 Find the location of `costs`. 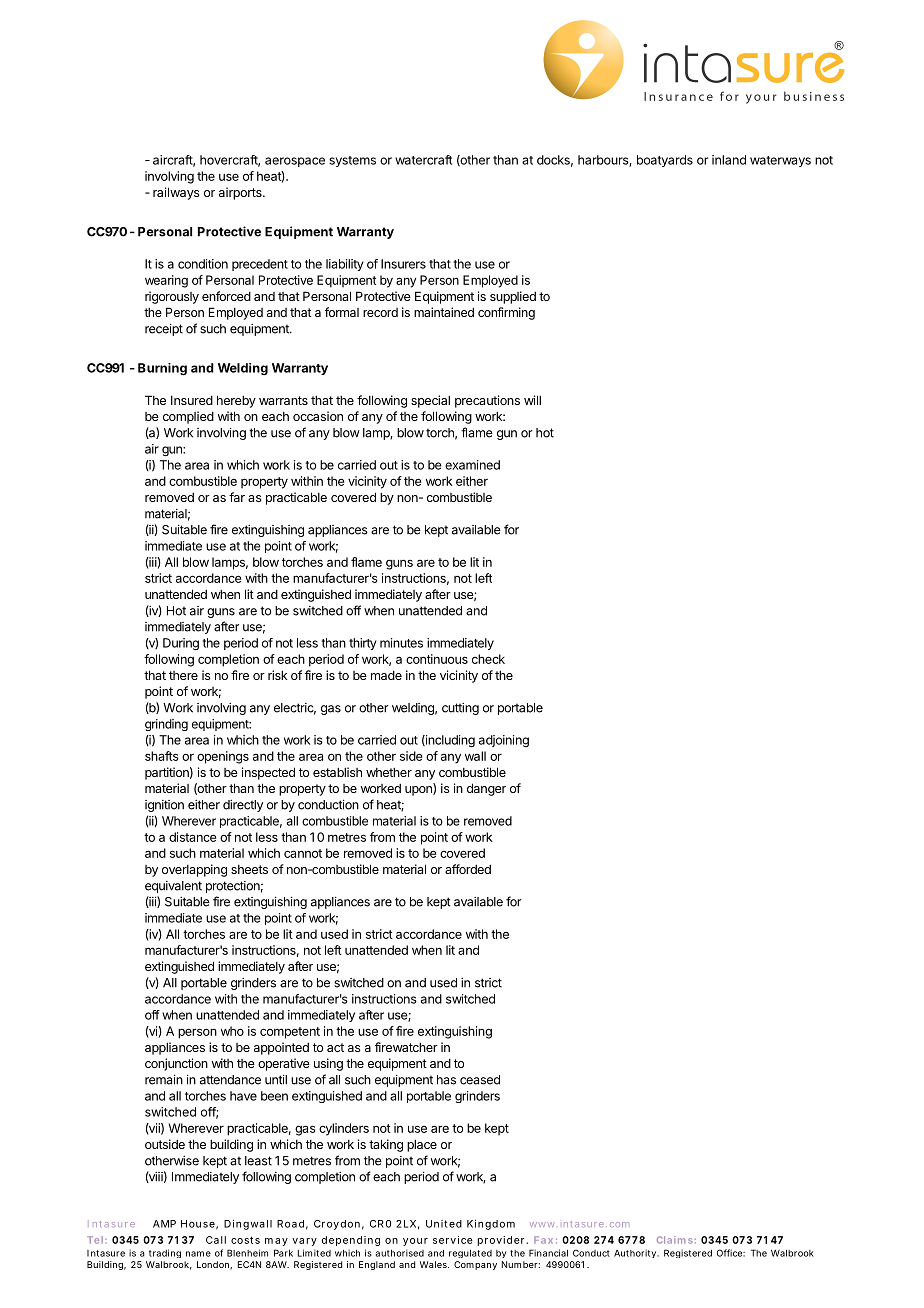

costs is located at coordinates (245, 1240).
